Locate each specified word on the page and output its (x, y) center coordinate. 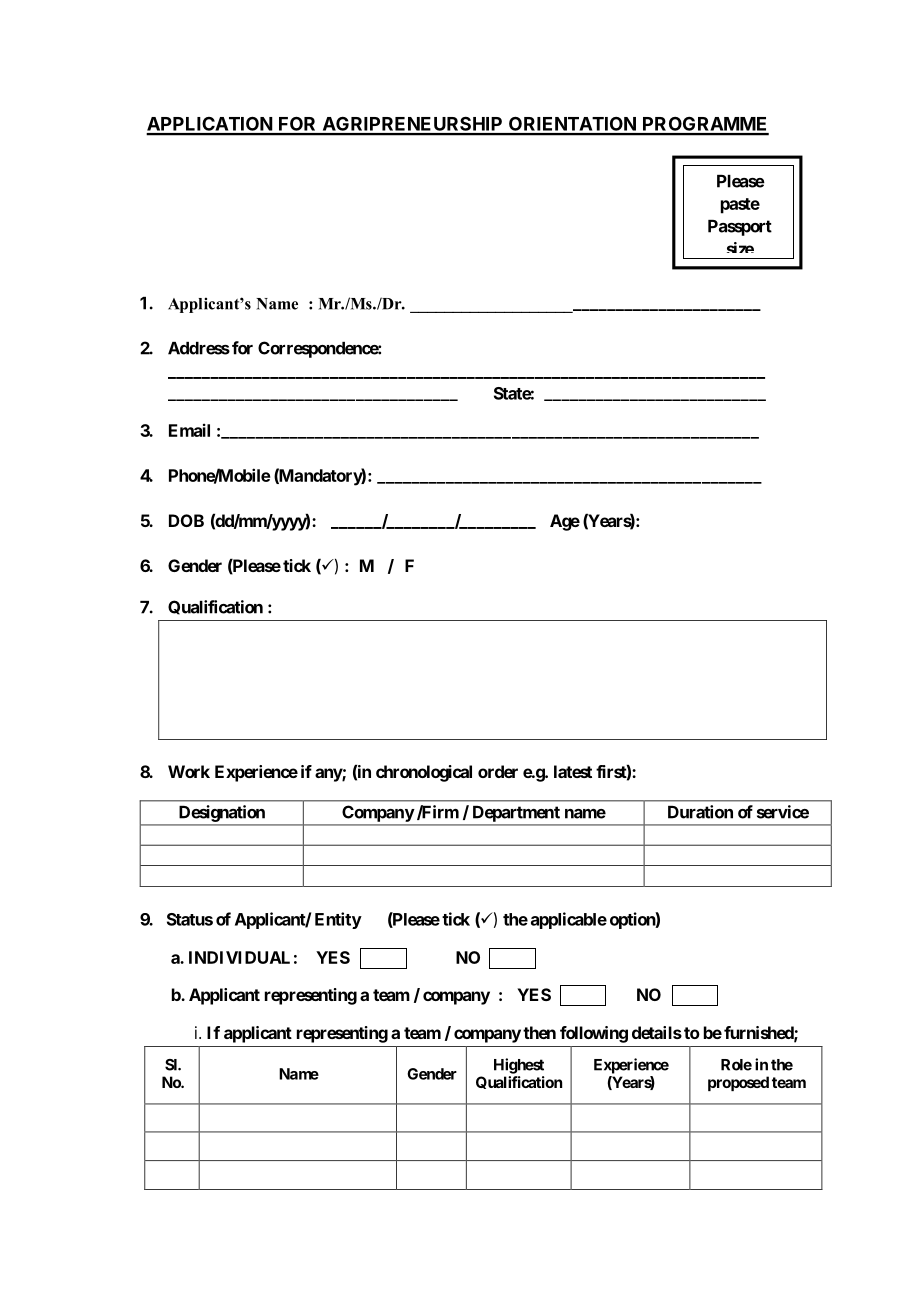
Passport (740, 228)
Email (189, 430)
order (498, 771)
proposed (738, 1083)
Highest (519, 1066)
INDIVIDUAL (239, 957)
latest (573, 771)
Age (565, 522)
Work (189, 771)
